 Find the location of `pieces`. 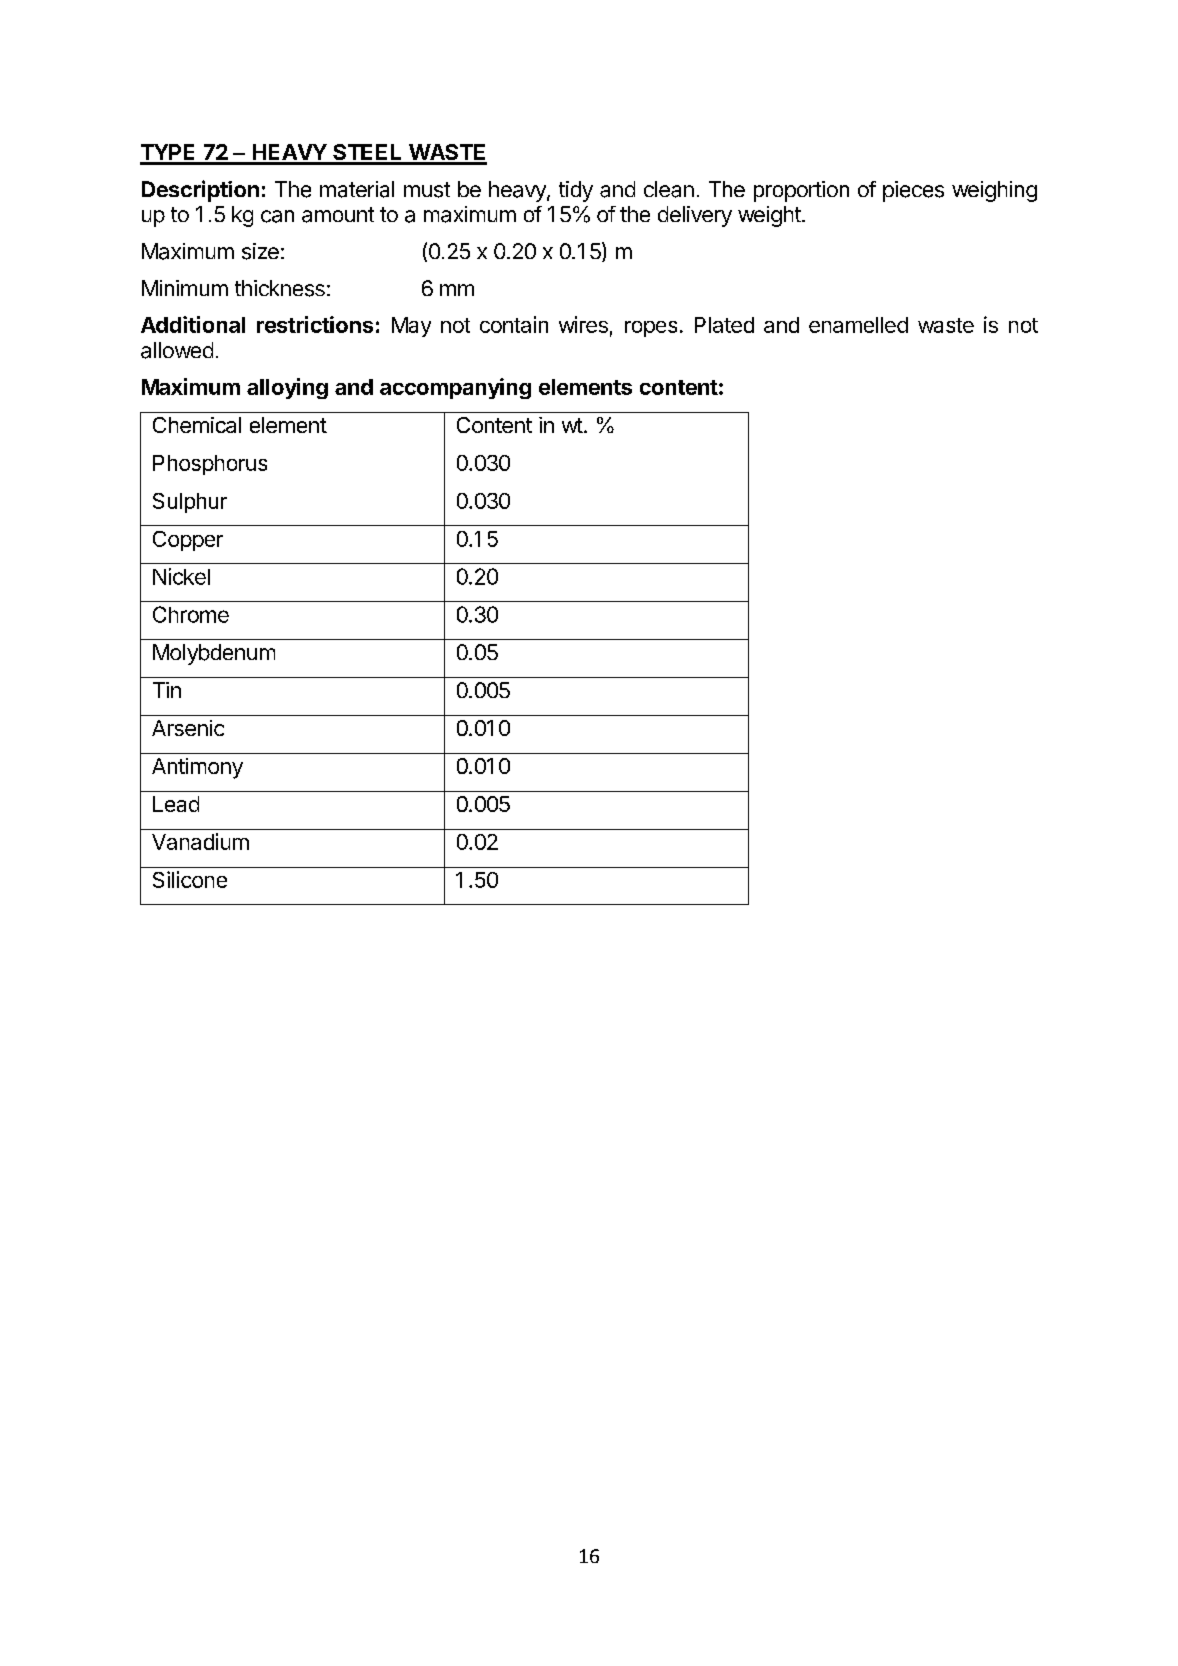

pieces is located at coordinates (913, 191).
